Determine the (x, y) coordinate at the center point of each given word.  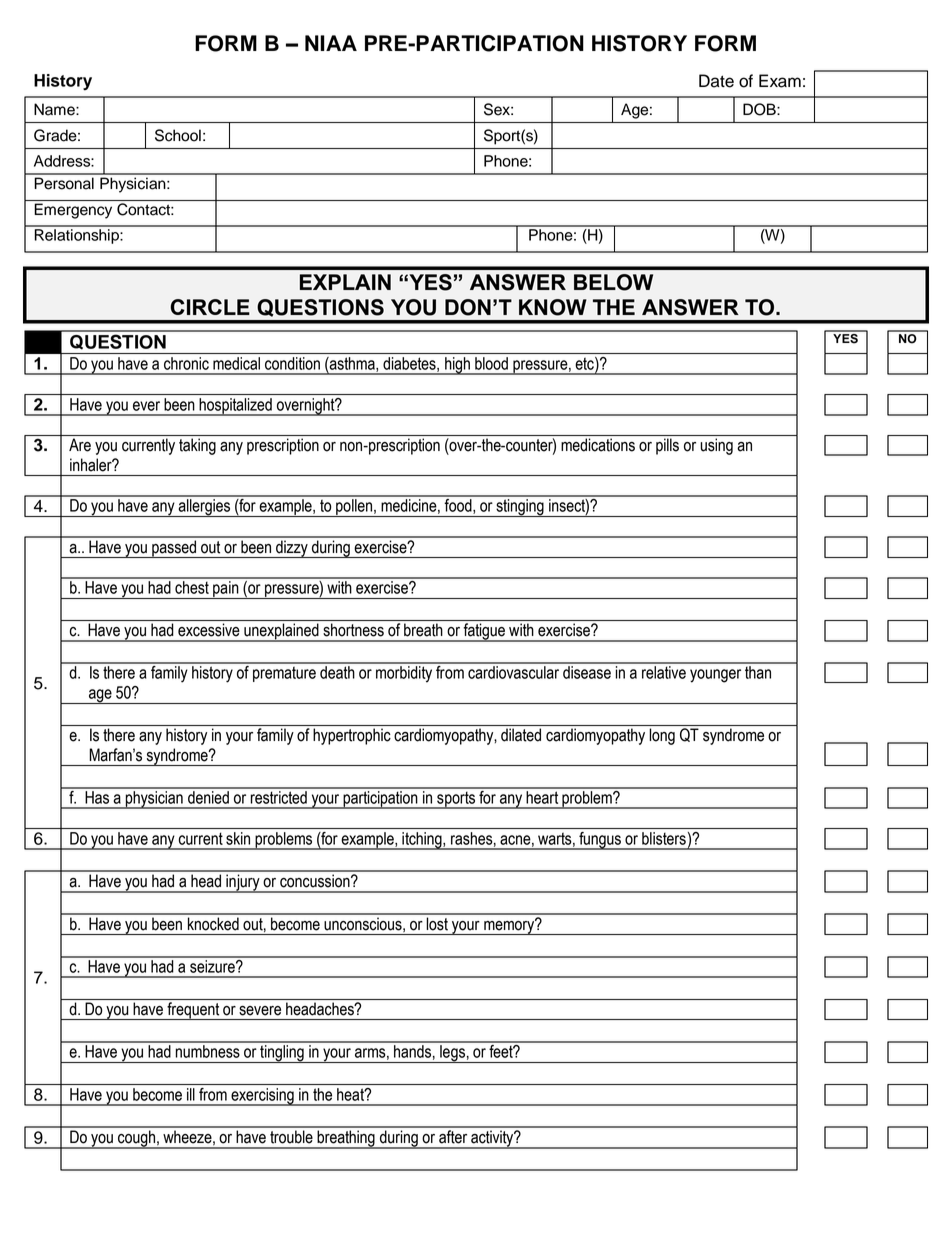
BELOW (613, 282)
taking (197, 446)
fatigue (484, 632)
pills (667, 446)
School (178, 135)
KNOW (553, 307)
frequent (193, 1011)
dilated (521, 735)
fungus (600, 841)
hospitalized (235, 407)
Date (716, 81)
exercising (262, 1097)
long (662, 736)
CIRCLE (210, 307)
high (457, 366)
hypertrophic (352, 736)
